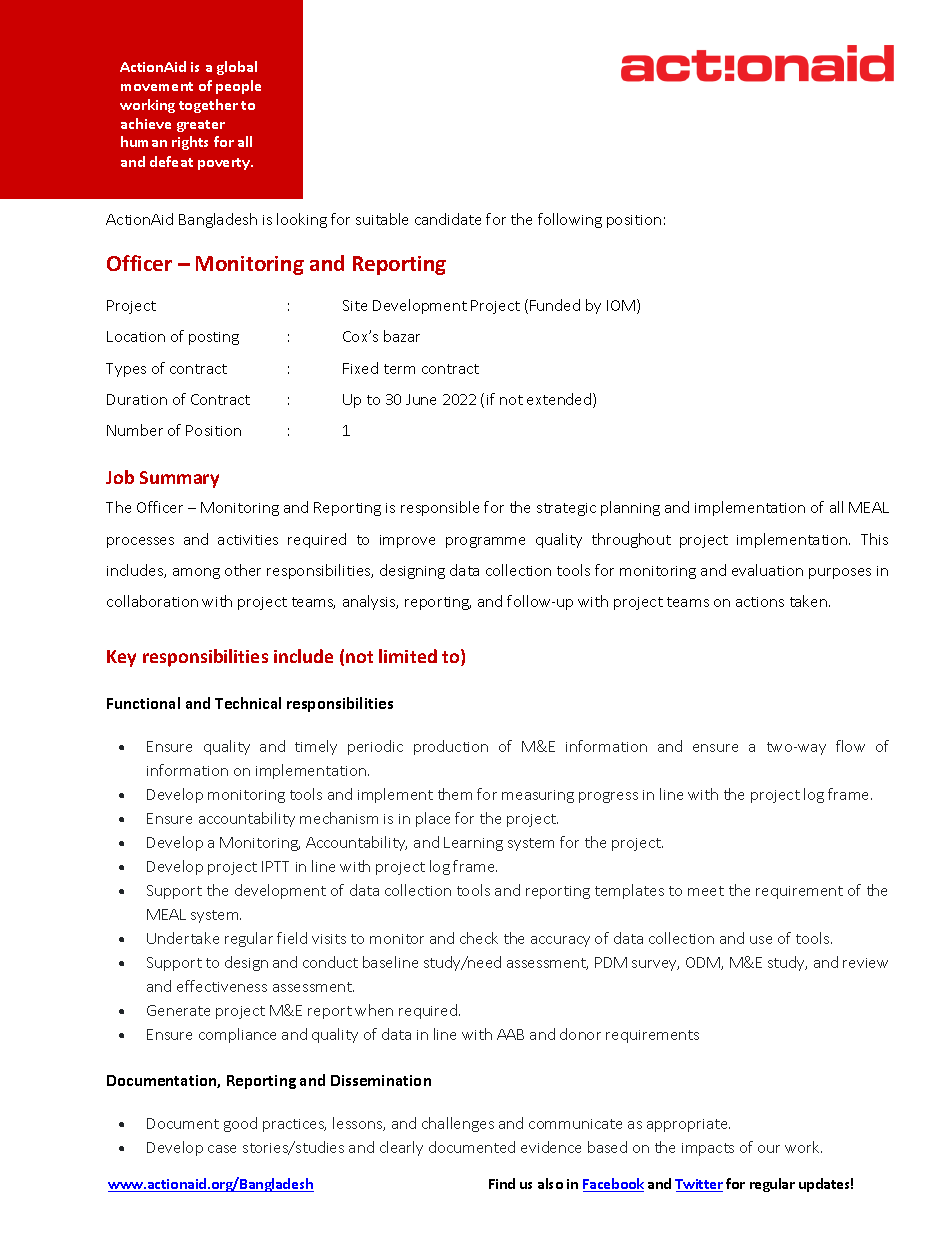 This screenshot has width=952, height=1233. Describe the element at coordinates (408, 656) in the screenshot. I see `limited` at that location.
